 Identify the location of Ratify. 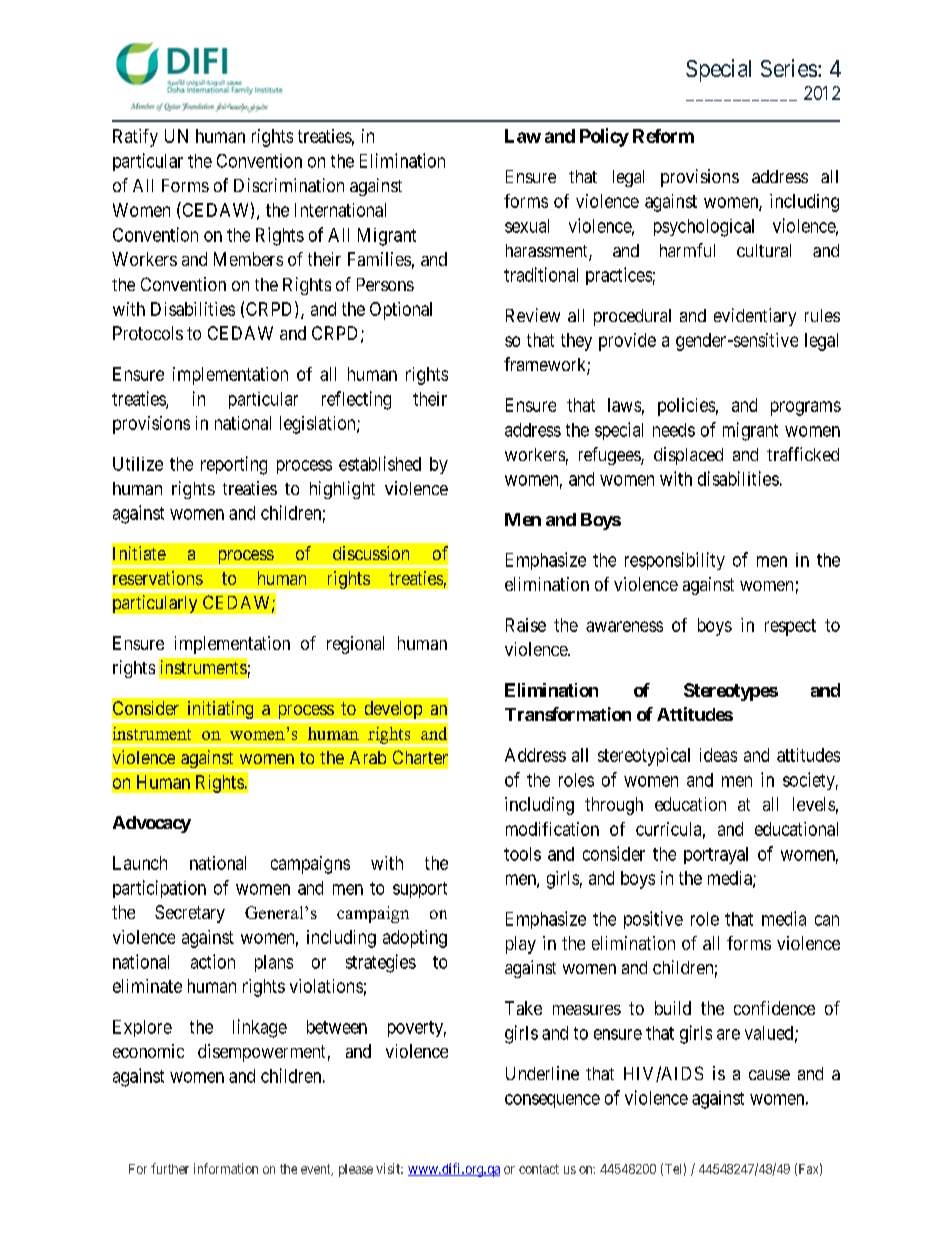
(135, 138).
